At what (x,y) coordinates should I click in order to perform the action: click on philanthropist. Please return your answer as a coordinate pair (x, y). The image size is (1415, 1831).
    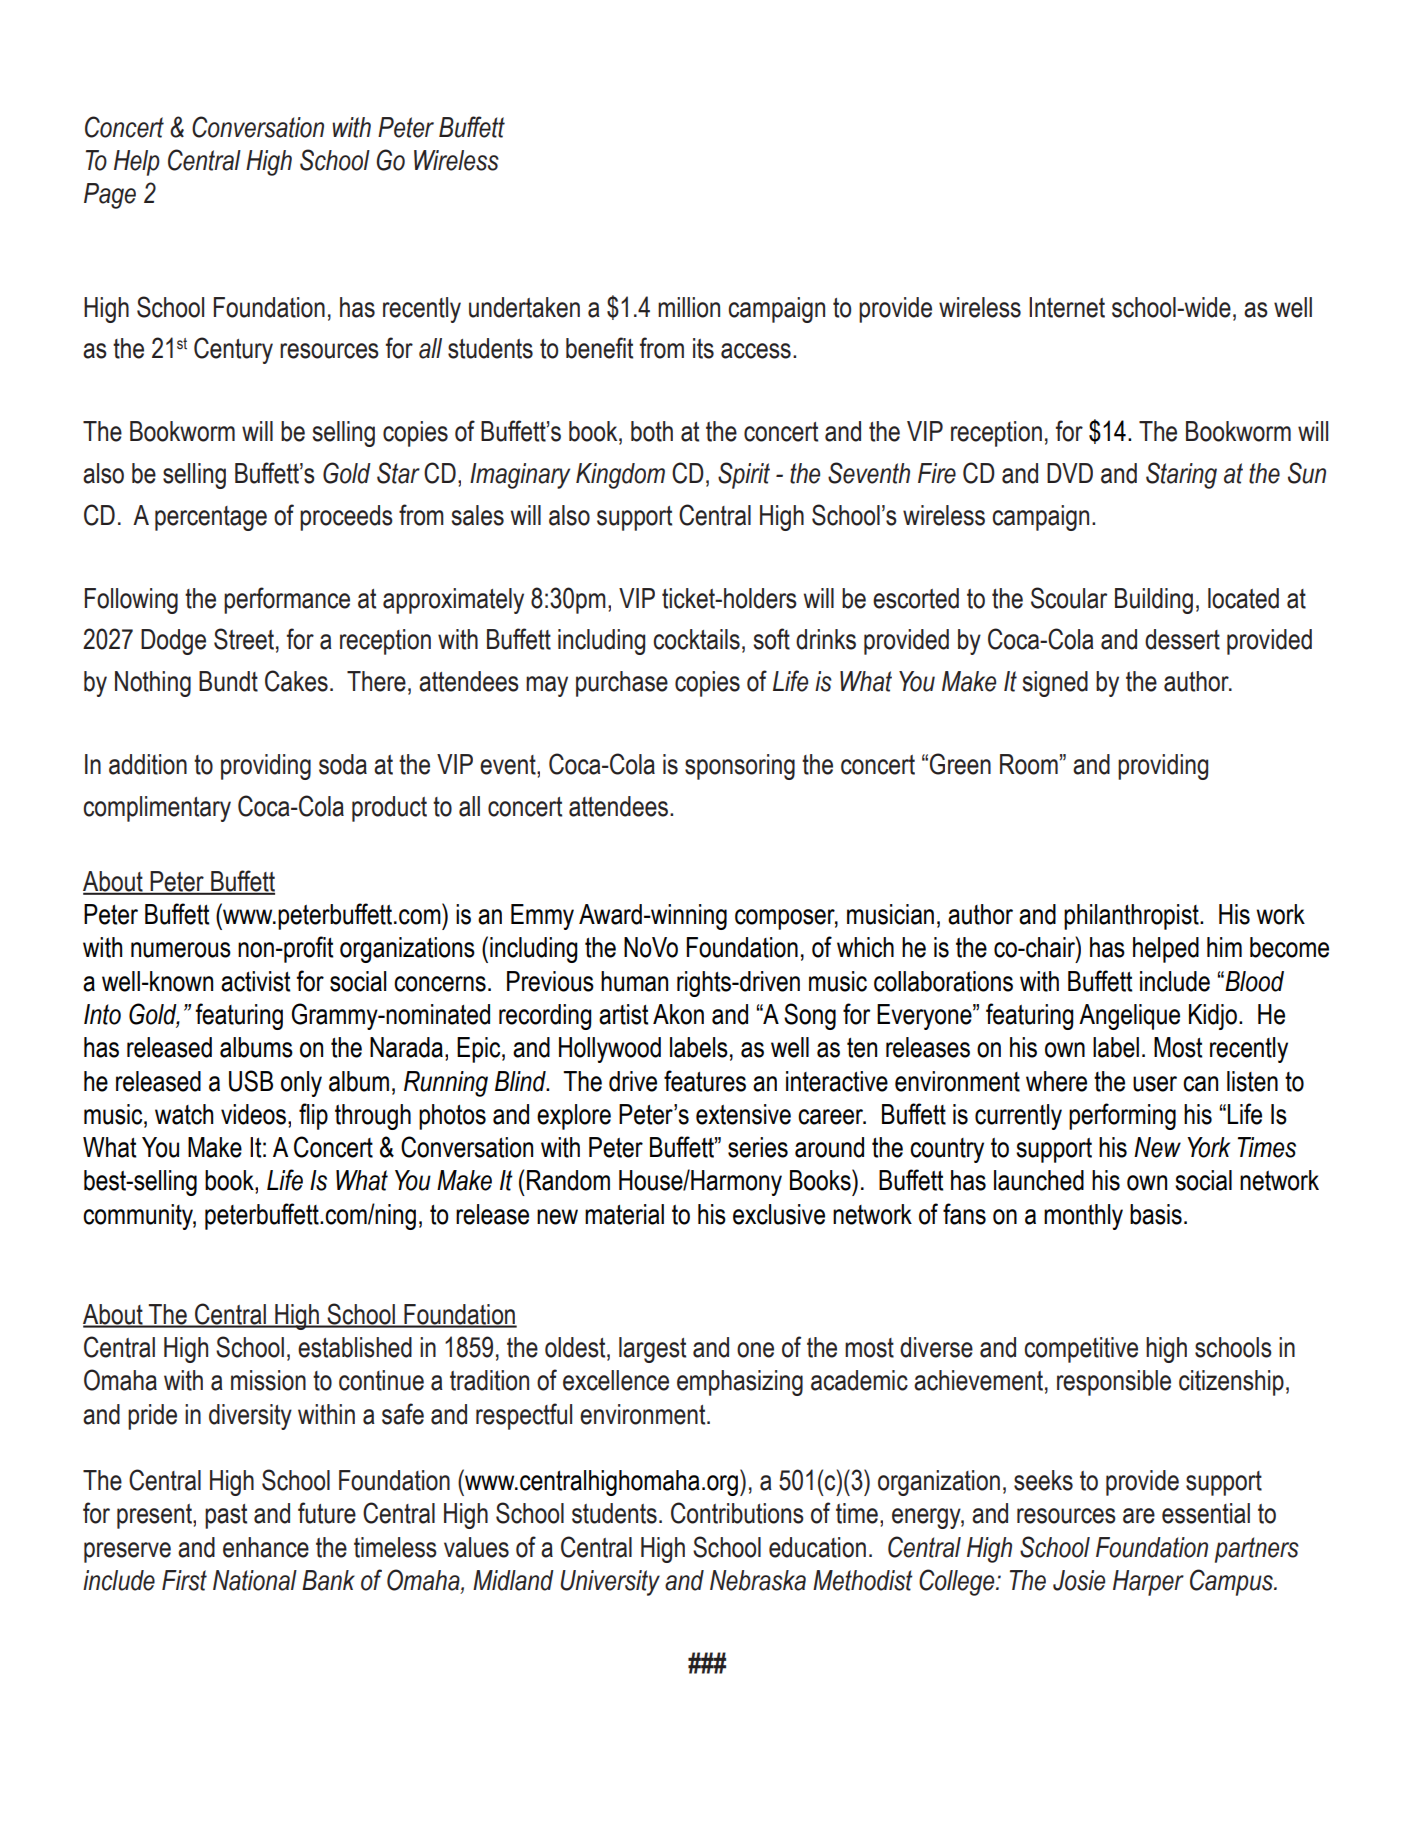
    Looking at the image, I should click on (1132, 917).
